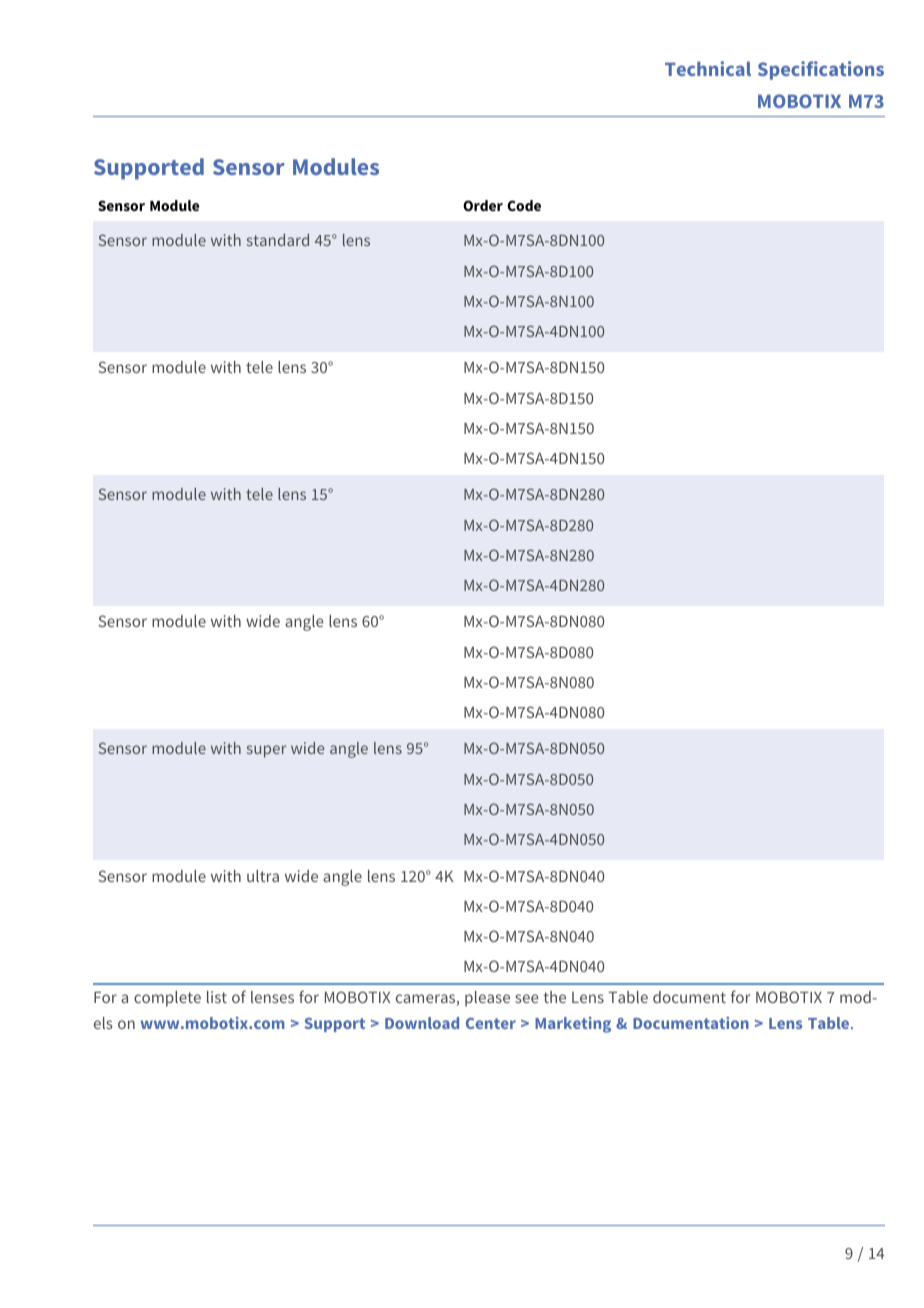  What do you see at coordinates (266, 751) in the document?
I see `super` at bounding box center [266, 751].
